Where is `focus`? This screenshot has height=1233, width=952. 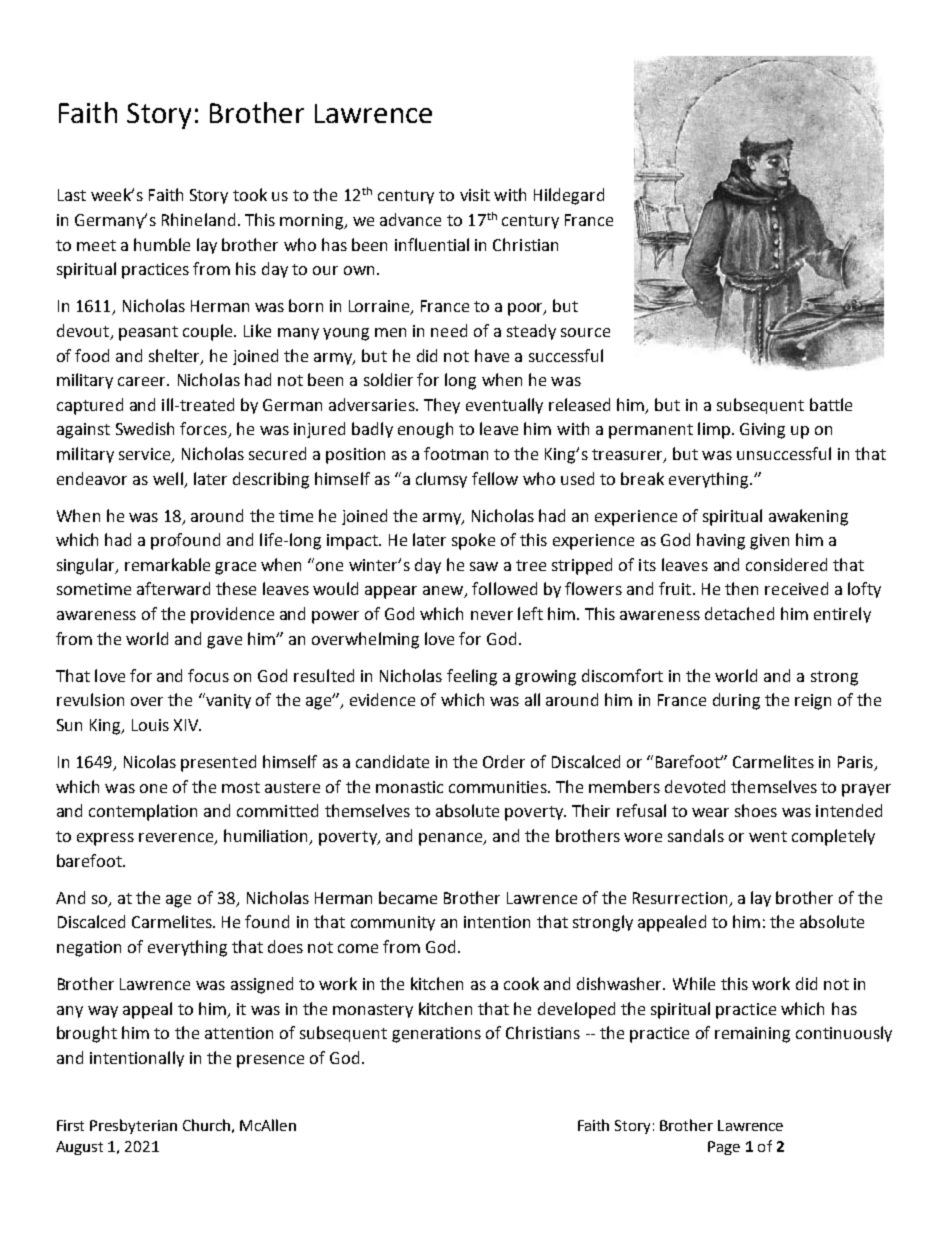 focus is located at coordinates (208, 675).
